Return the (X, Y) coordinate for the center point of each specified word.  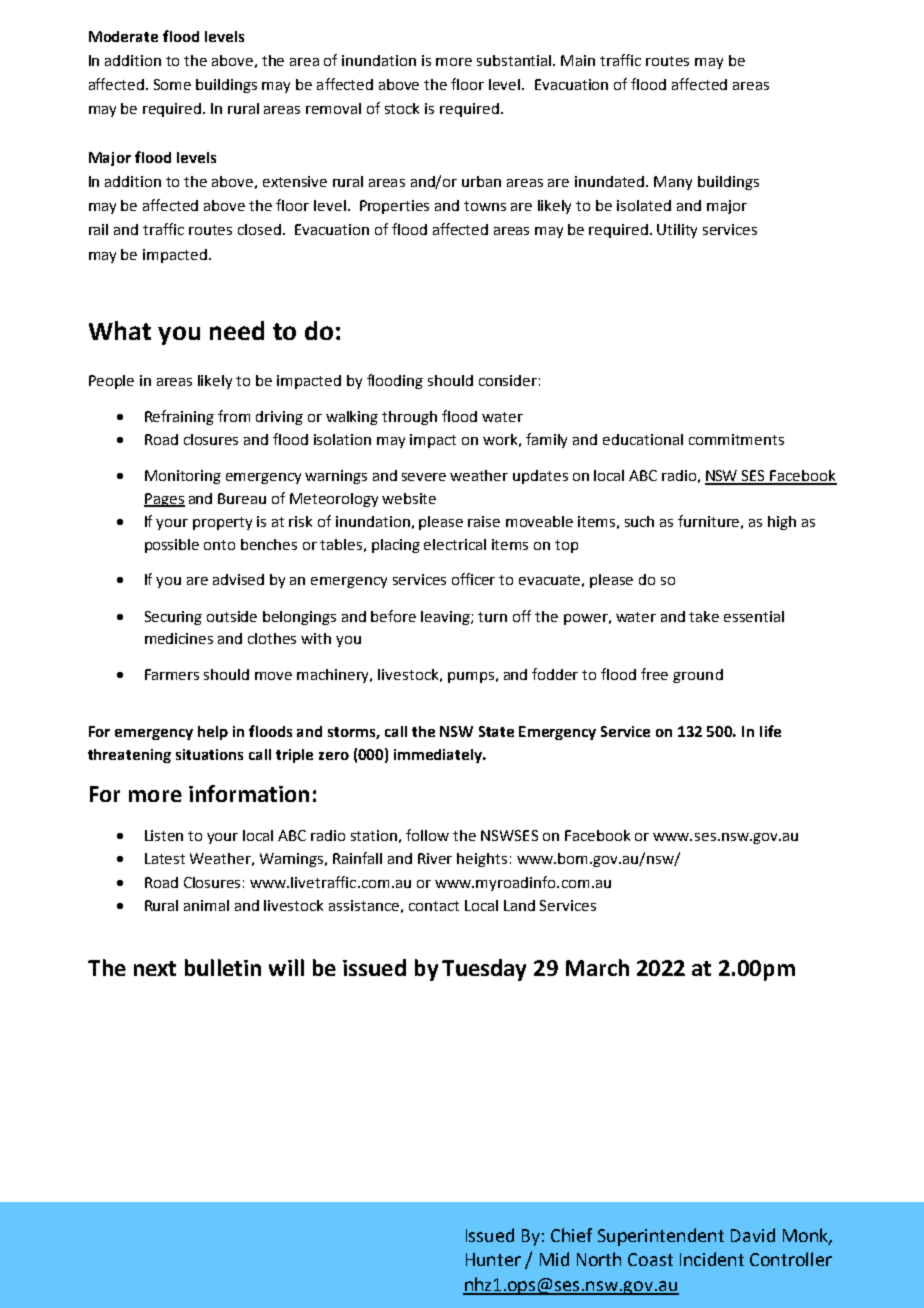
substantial (515, 60)
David (753, 1235)
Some (172, 84)
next (155, 968)
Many (673, 183)
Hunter (493, 1259)
